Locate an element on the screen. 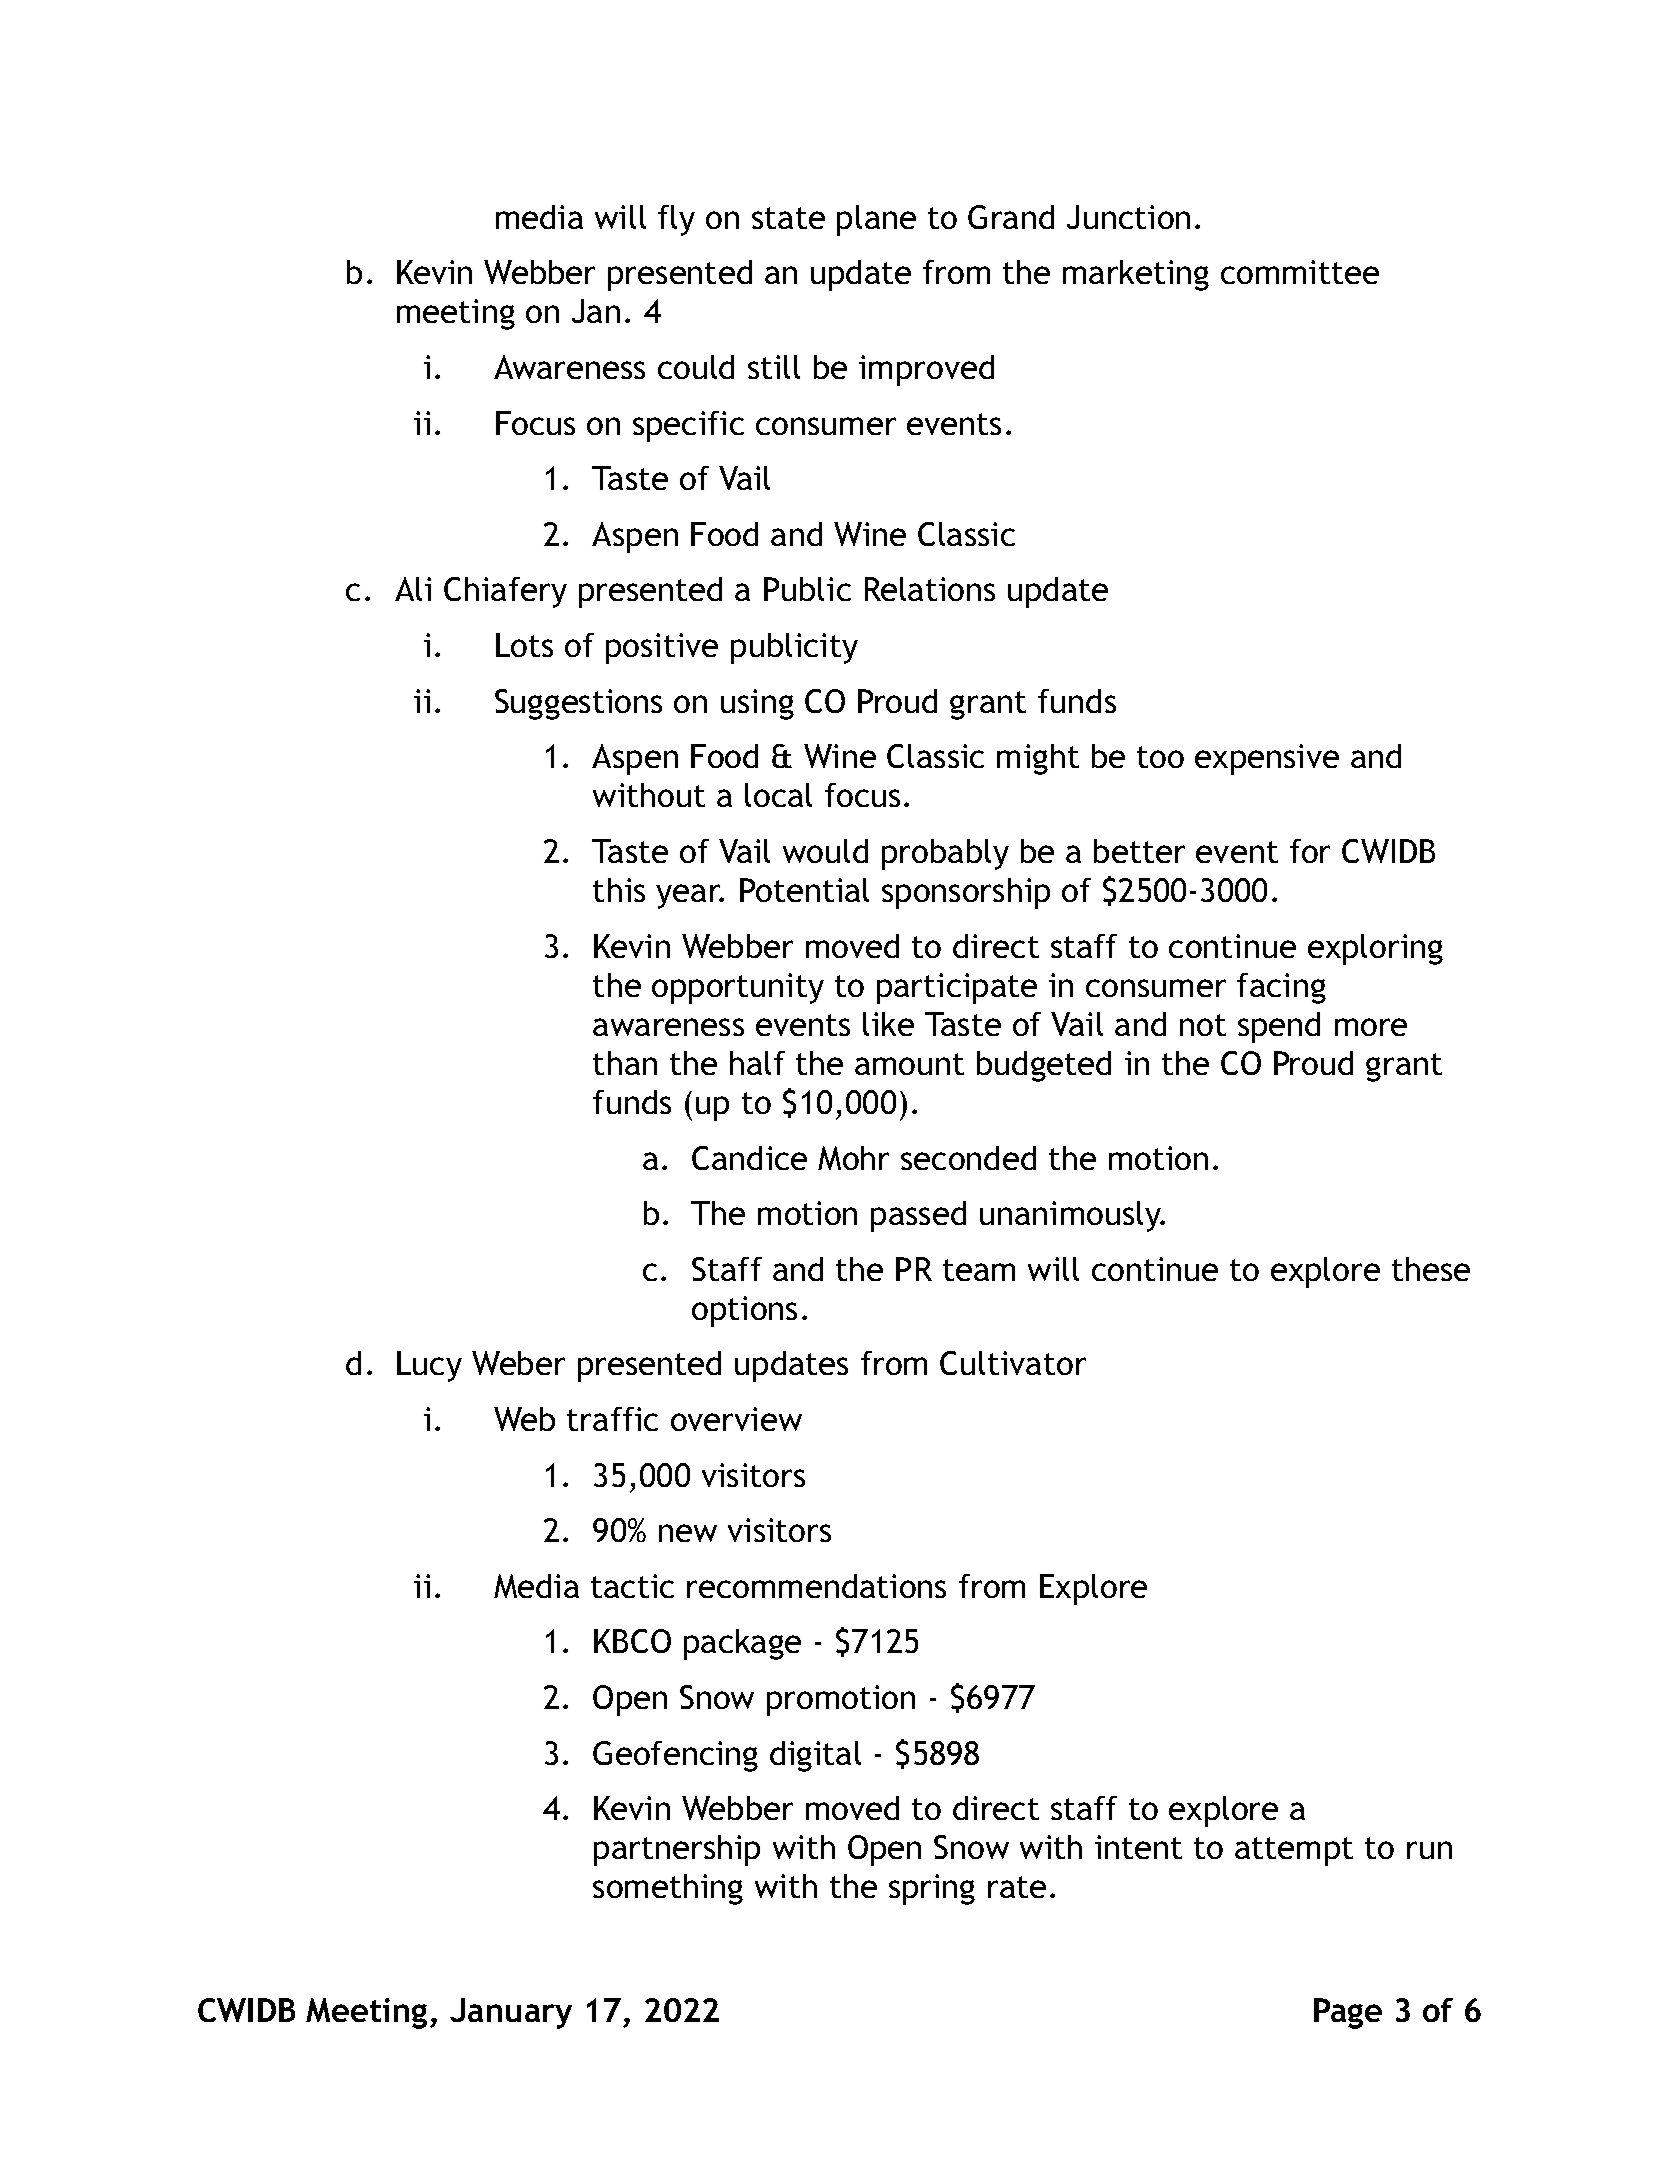 The width and height of the screenshot is (1680, 2174). probably is located at coordinates (945, 854).
